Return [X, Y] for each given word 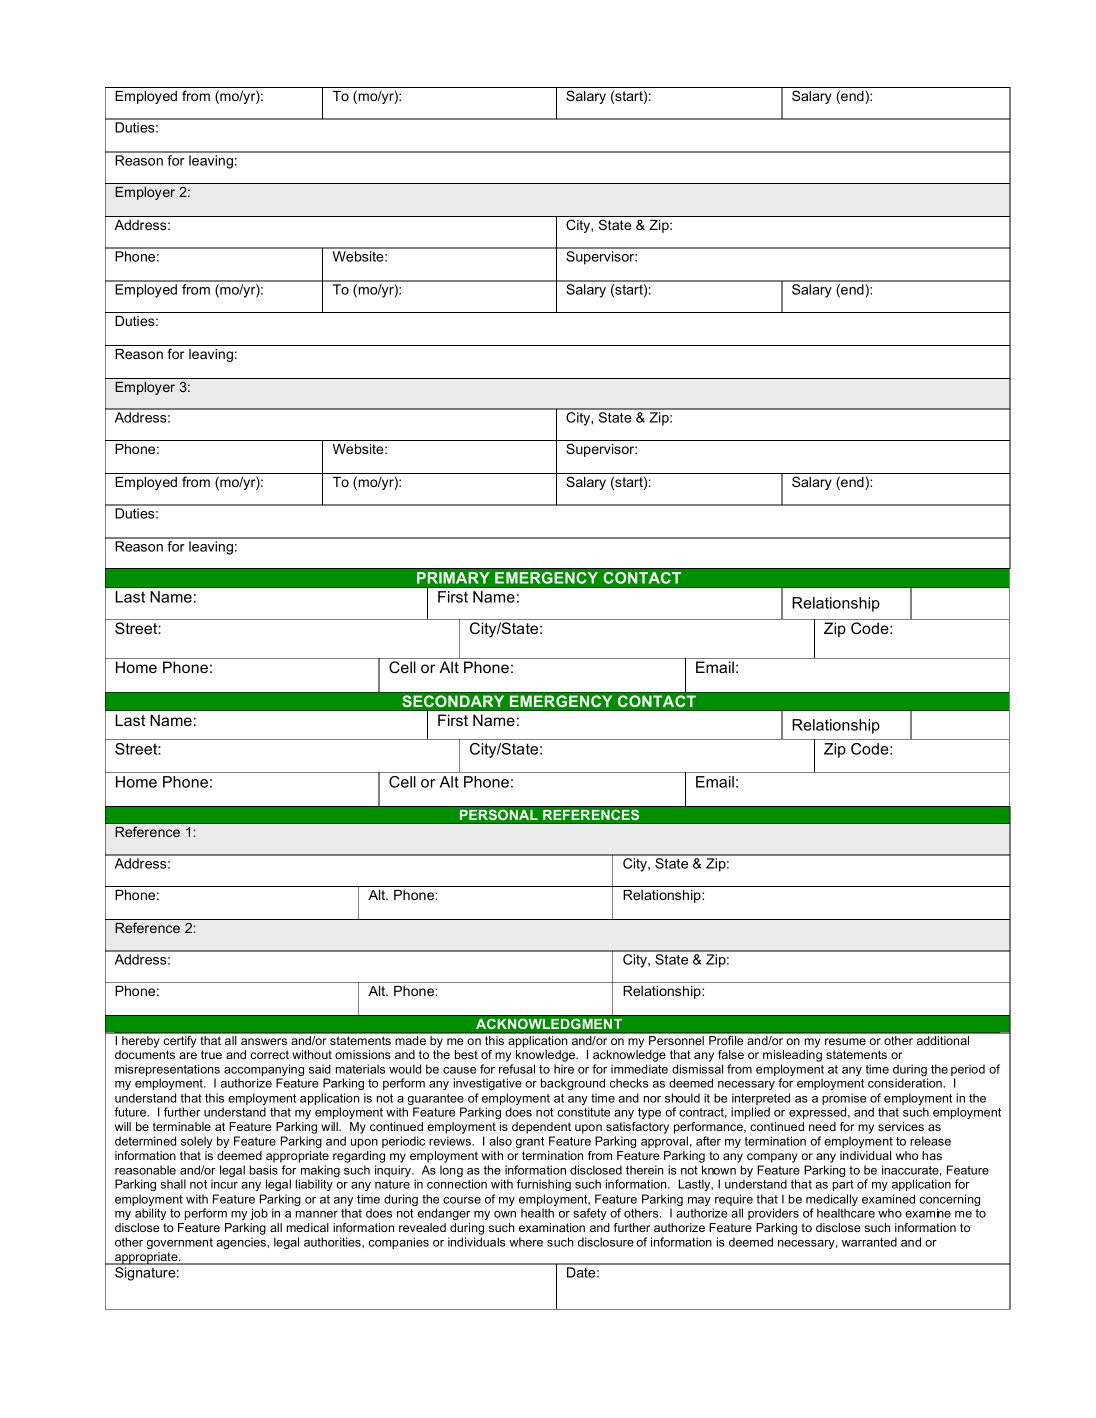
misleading [792, 1056]
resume [845, 1041]
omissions [363, 1054]
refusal [517, 1069]
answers [264, 1041]
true [211, 1054]
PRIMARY [453, 578]
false [731, 1054]
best [466, 1054]
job [259, 1214]
